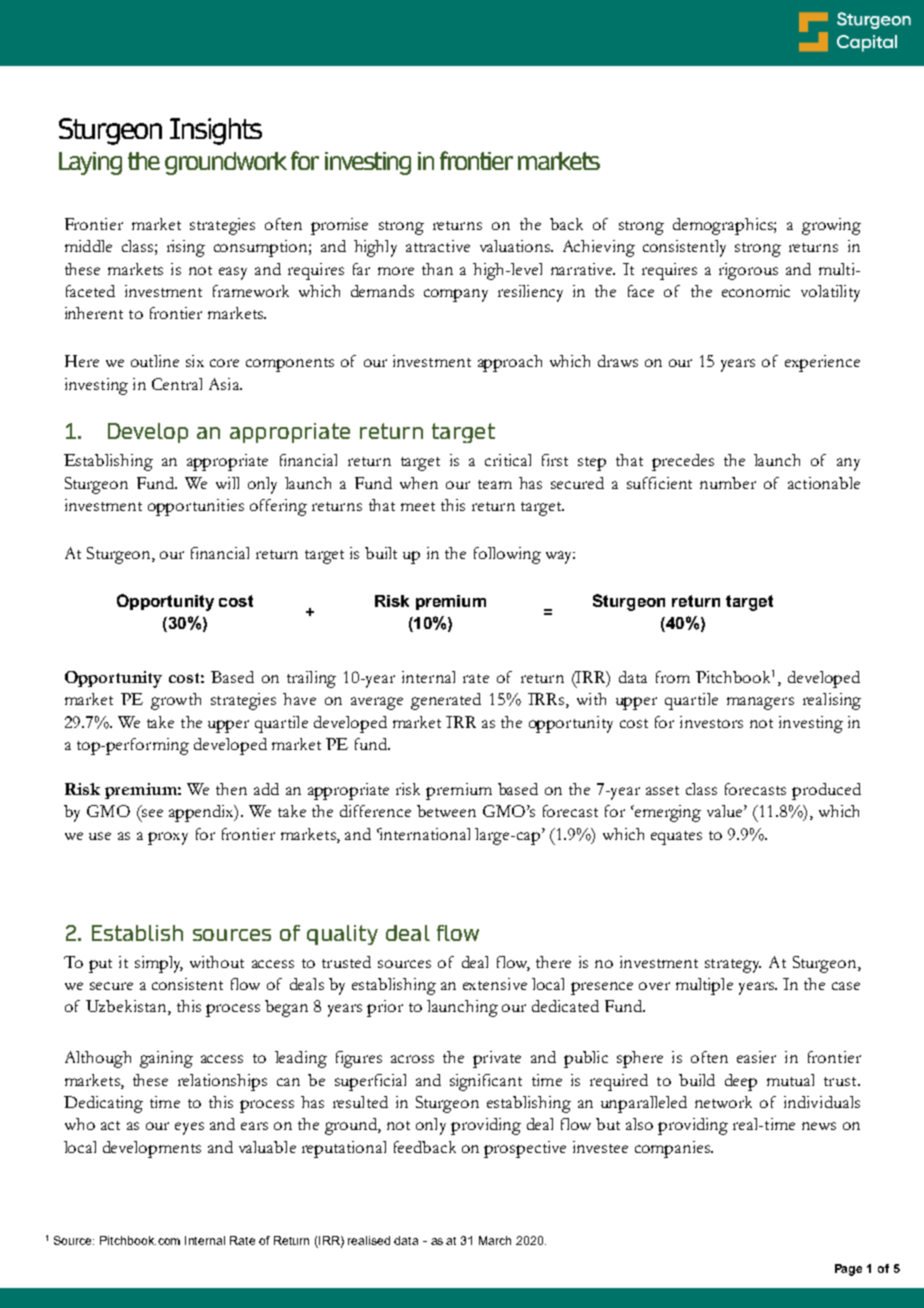 Image resolution: width=924 pixels, height=1308 pixels. Describe the element at coordinates (728, 483) in the image. I see `number` at that location.
